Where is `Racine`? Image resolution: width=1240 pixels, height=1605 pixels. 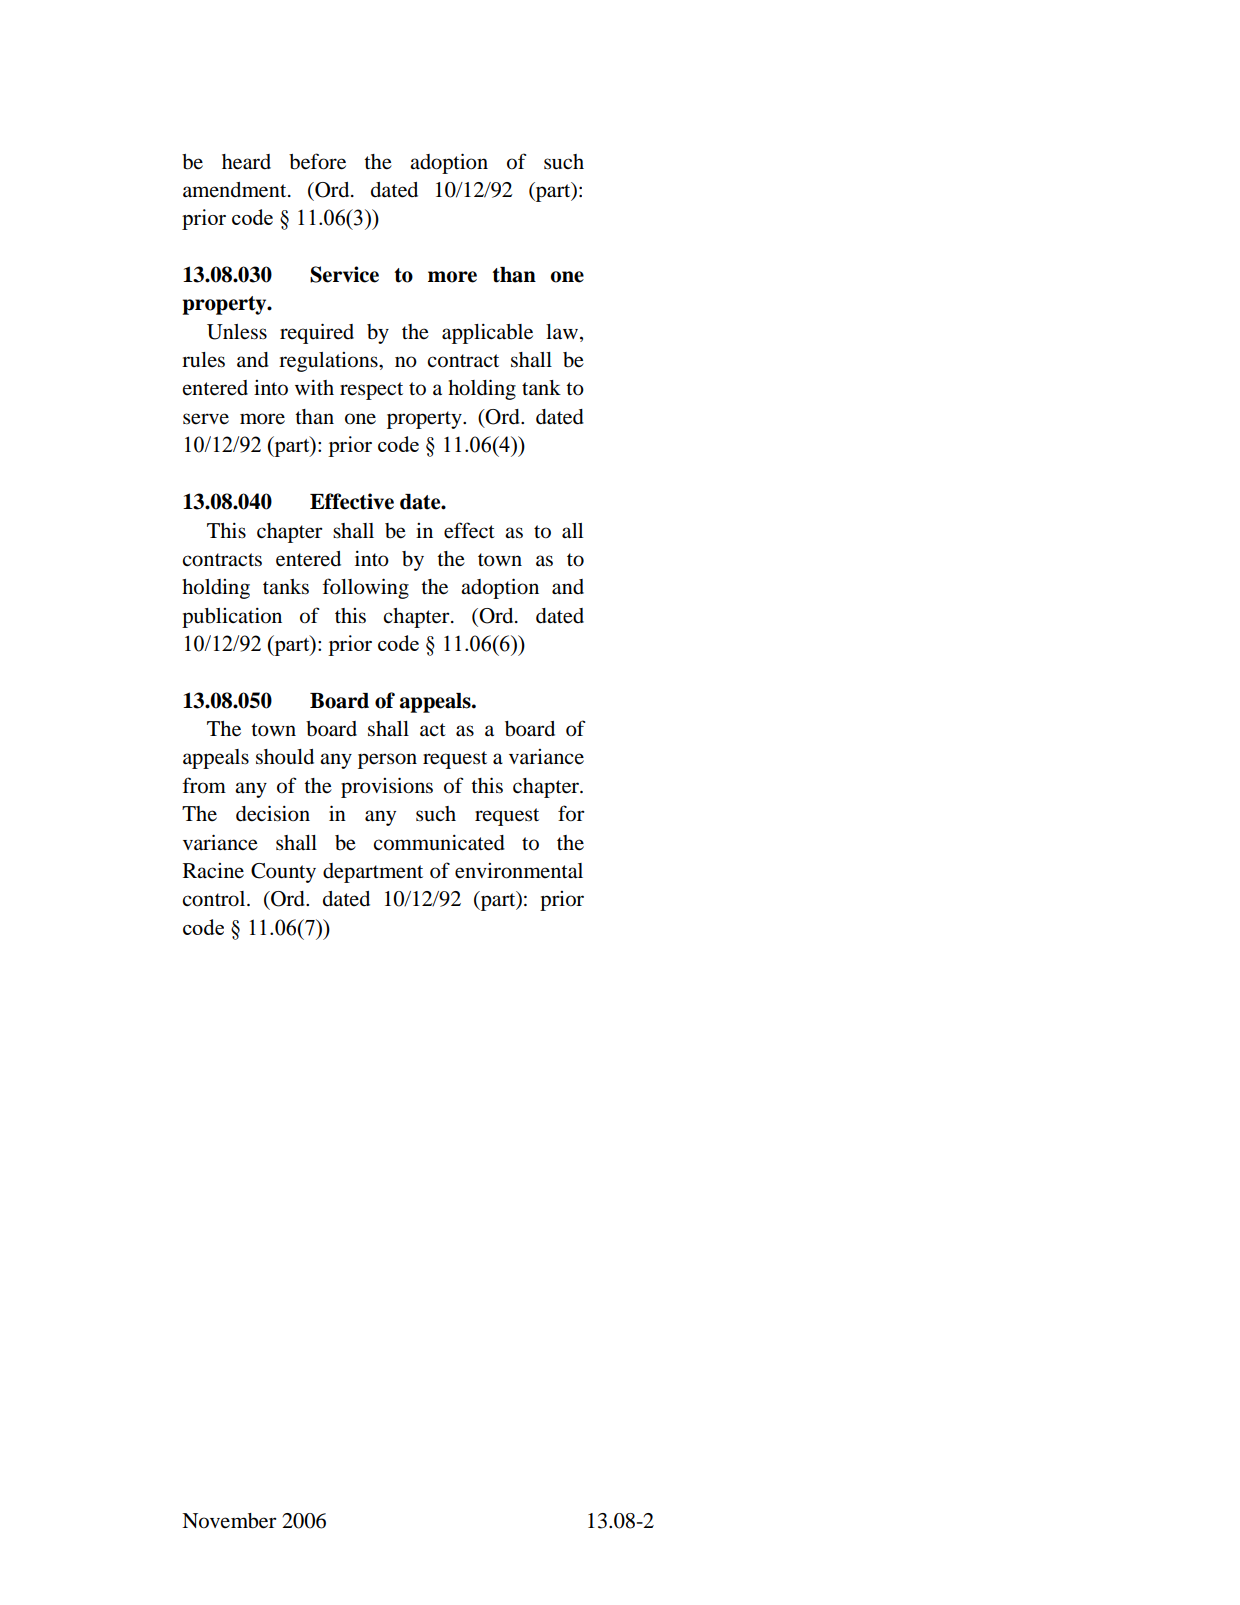 Racine is located at coordinates (213, 870).
